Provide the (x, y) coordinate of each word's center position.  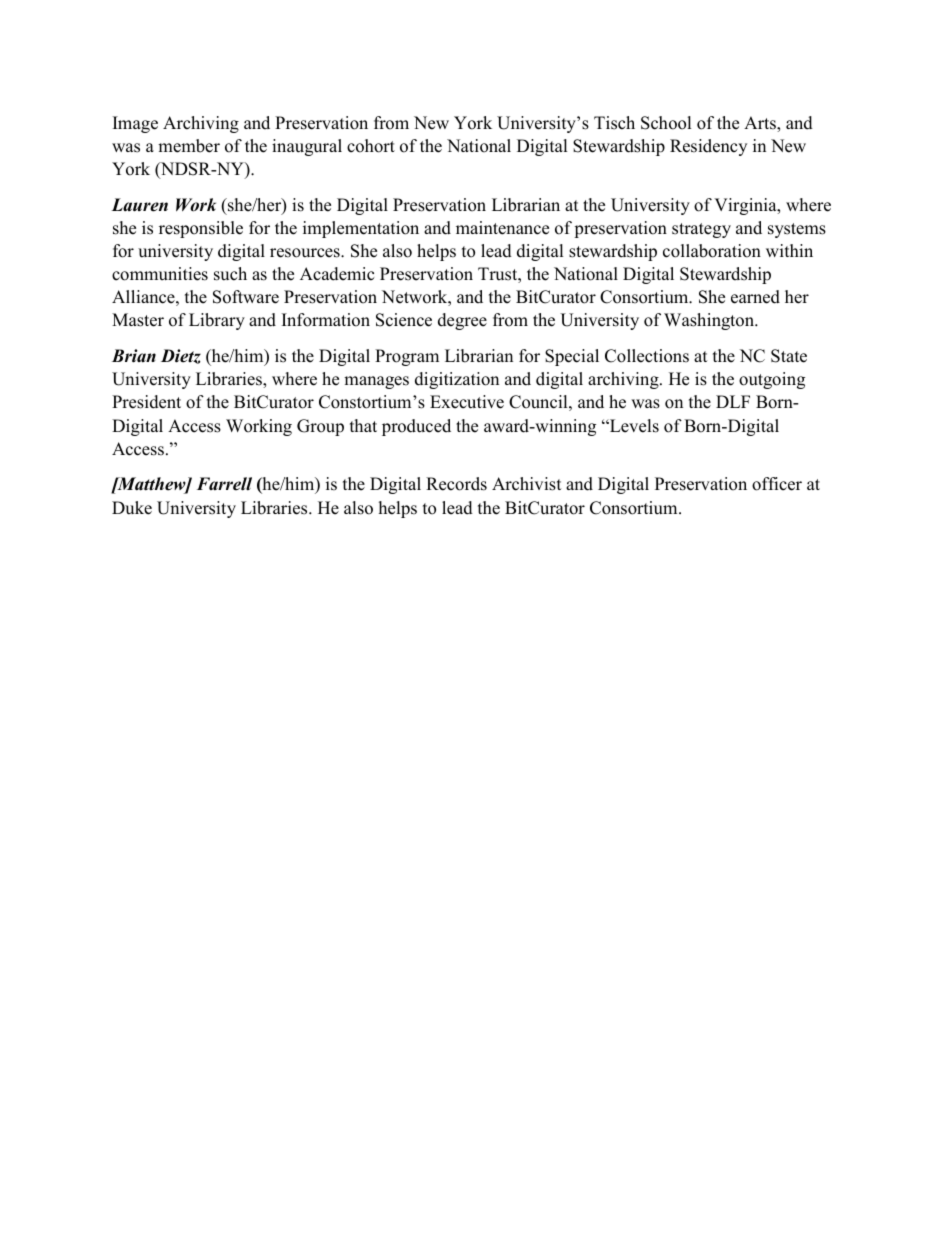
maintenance (502, 228)
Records (456, 484)
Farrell (224, 484)
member (189, 146)
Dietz (181, 356)
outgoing (772, 380)
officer (777, 484)
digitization (457, 380)
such (230, 274)
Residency (708, 147)
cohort (371, 146)
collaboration (712, 251)
